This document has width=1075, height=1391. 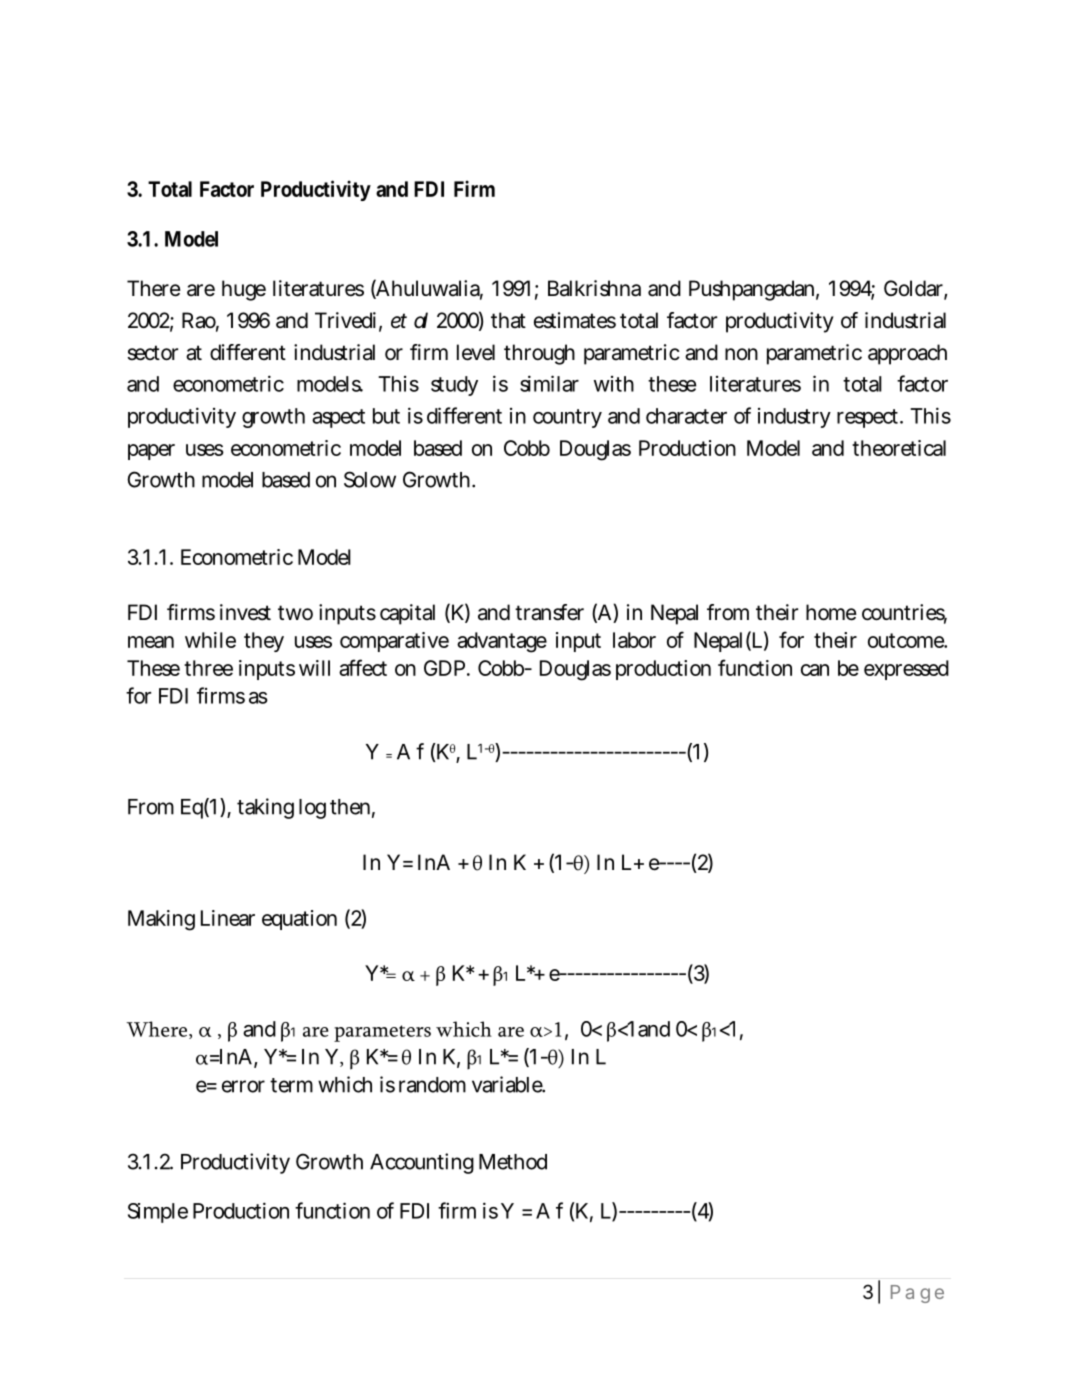 I want to click on Rao, so click(x=200, y=321).
